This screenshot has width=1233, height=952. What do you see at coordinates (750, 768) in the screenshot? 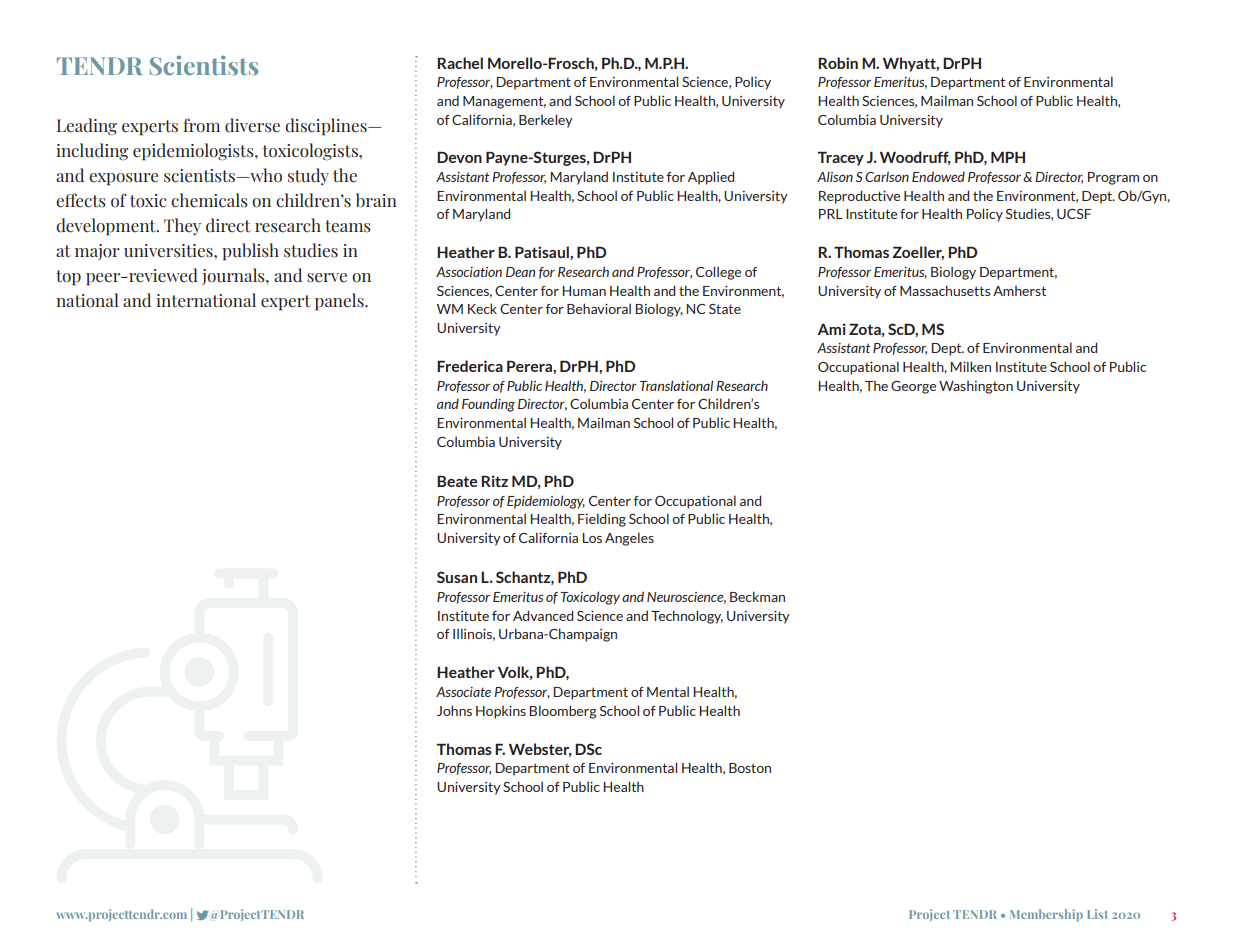
I see `Boston` at bounding box center [750, 768].
